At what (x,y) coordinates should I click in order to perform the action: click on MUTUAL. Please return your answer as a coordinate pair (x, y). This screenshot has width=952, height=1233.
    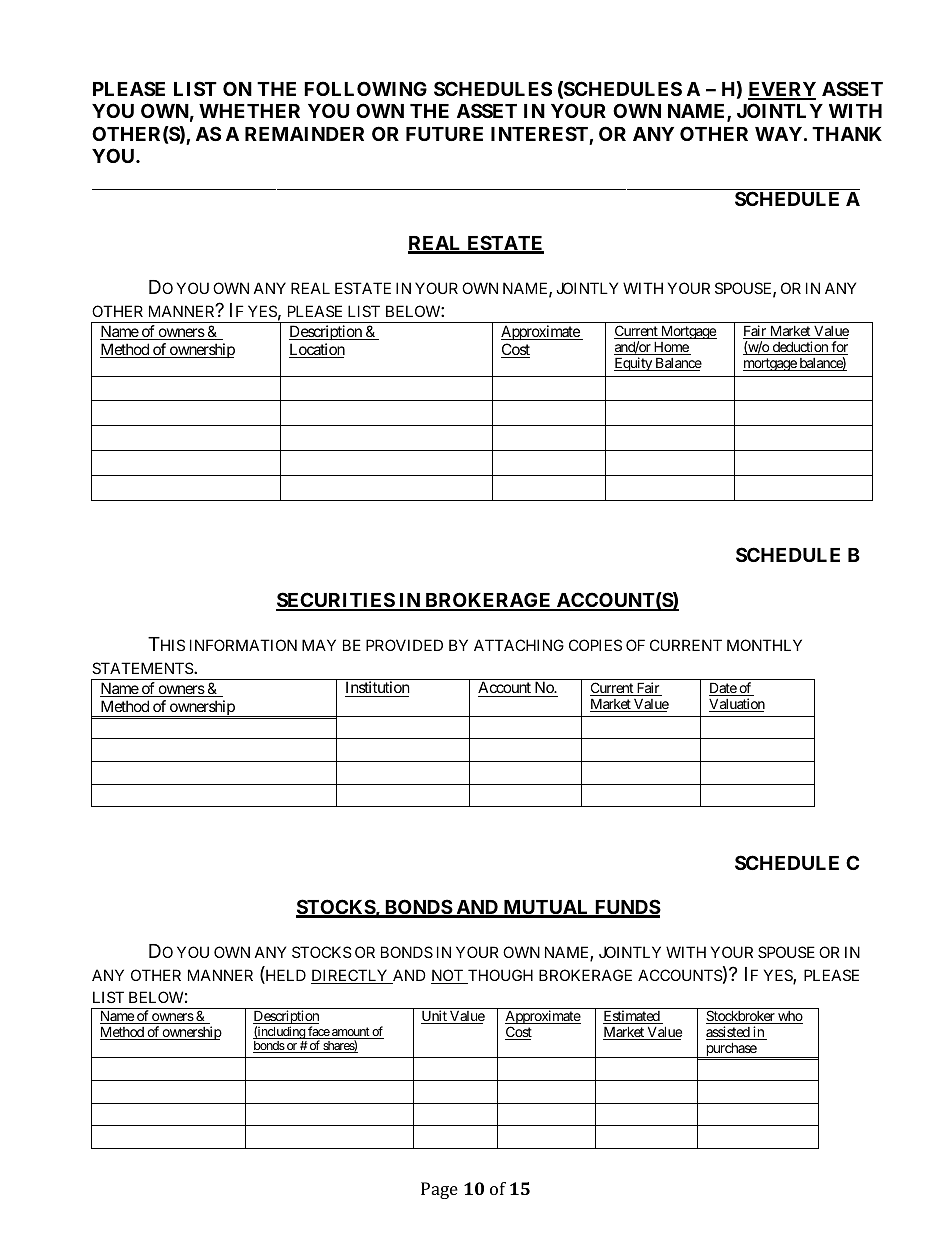
    Looking at the image, I should click on (546, 908).
